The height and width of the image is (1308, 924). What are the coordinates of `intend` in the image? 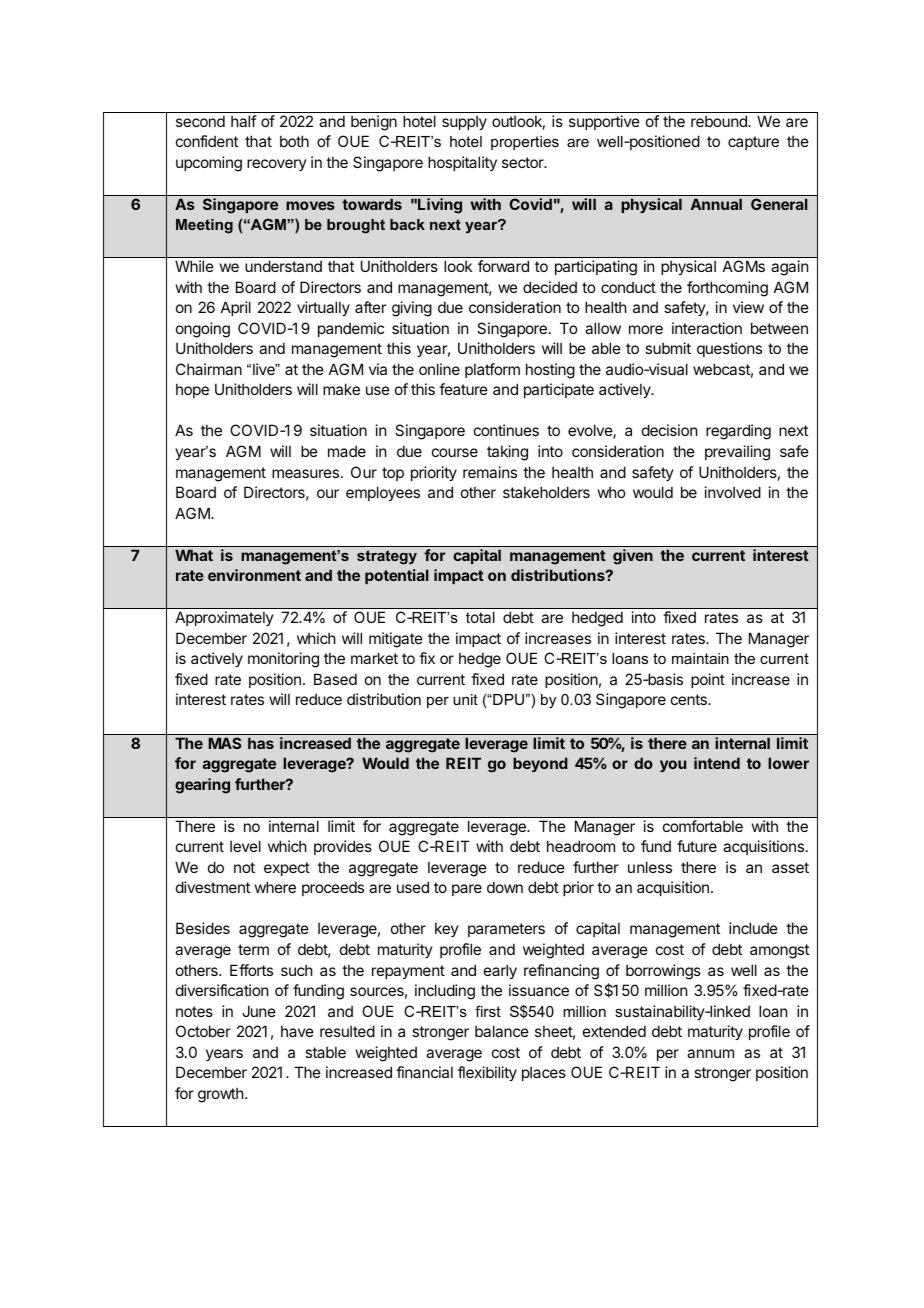 It's located at (717, 763).
